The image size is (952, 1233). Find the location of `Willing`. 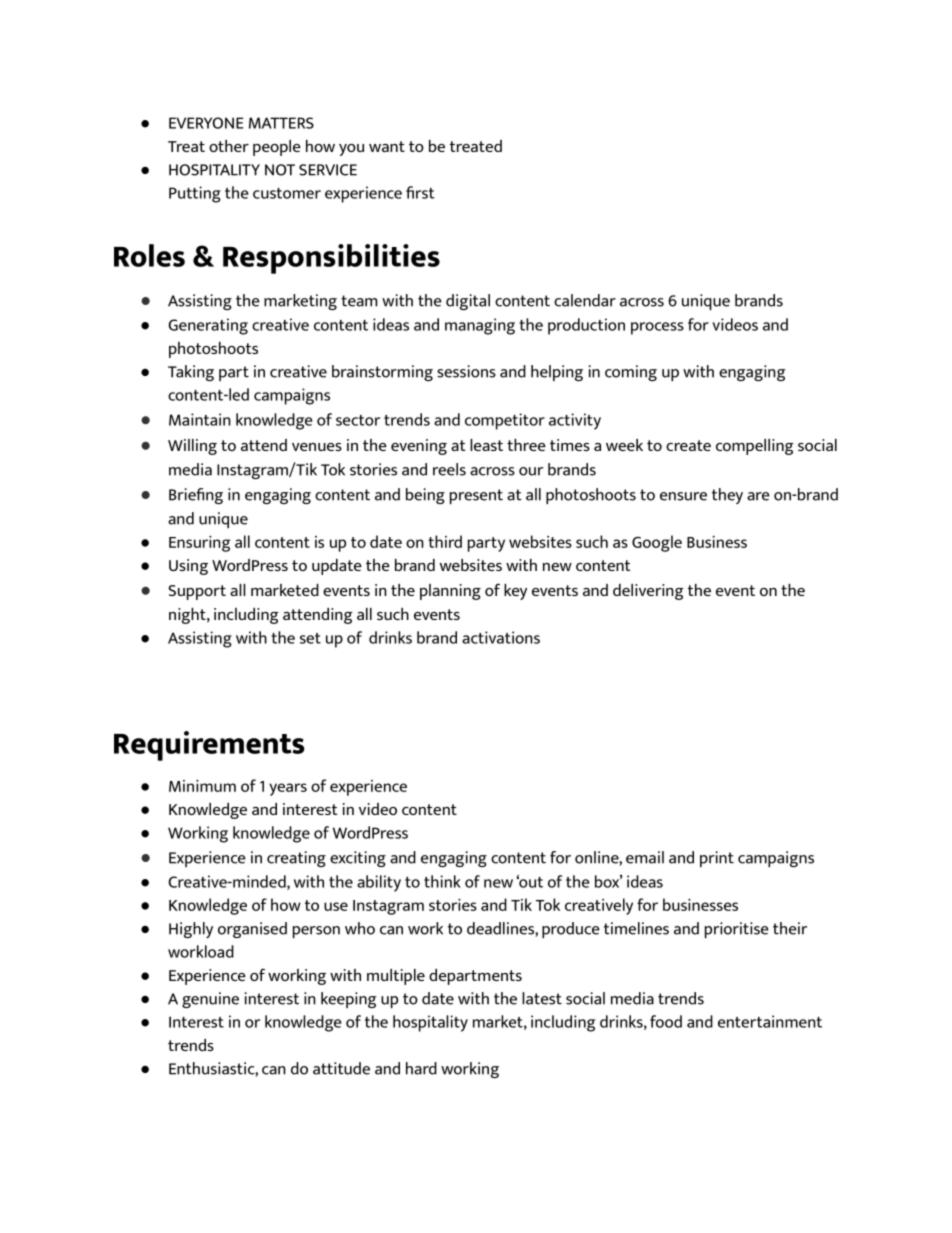

Willing is located at coordinates (192, 447).
